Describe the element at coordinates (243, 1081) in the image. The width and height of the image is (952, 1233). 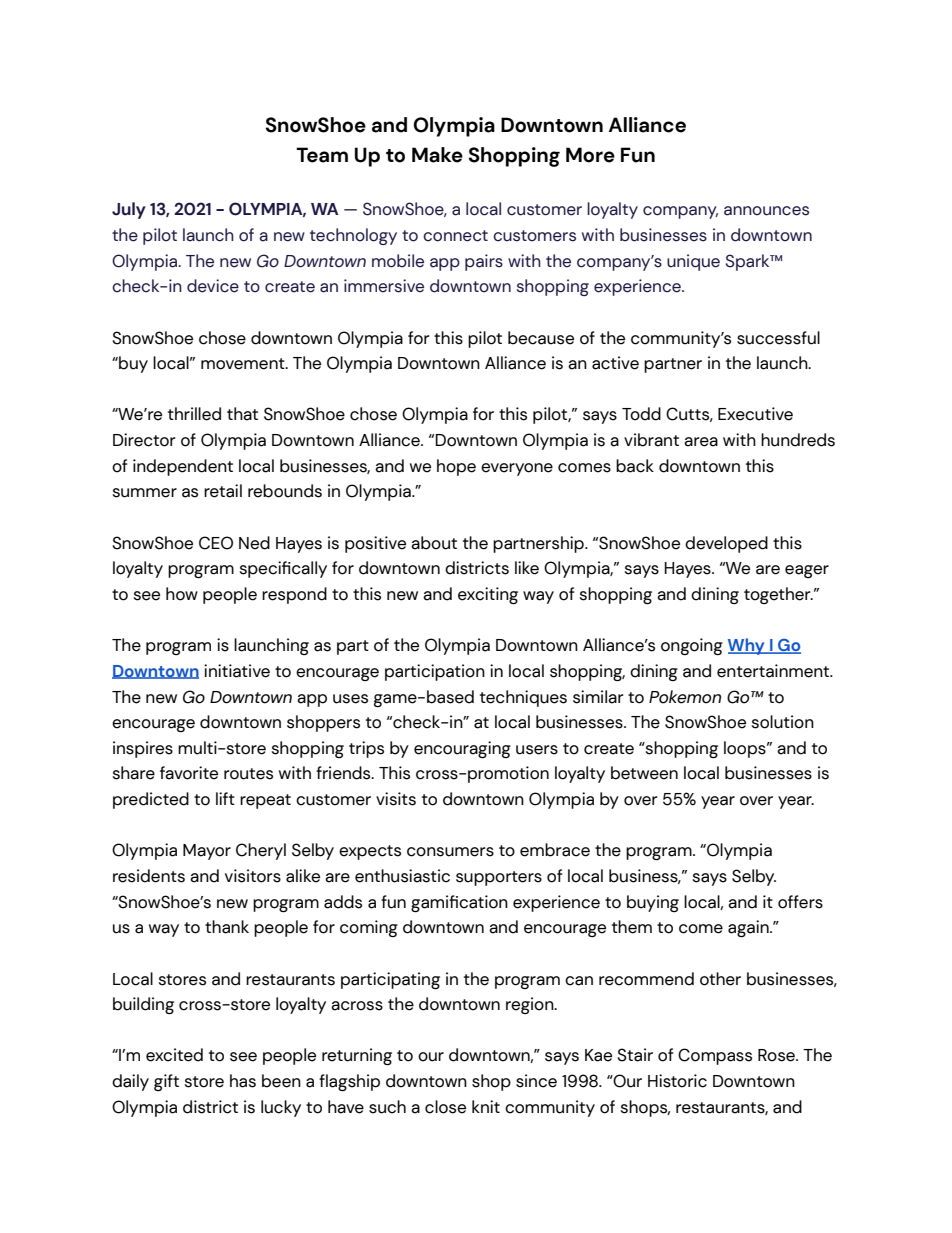
I see `has` at that location.
